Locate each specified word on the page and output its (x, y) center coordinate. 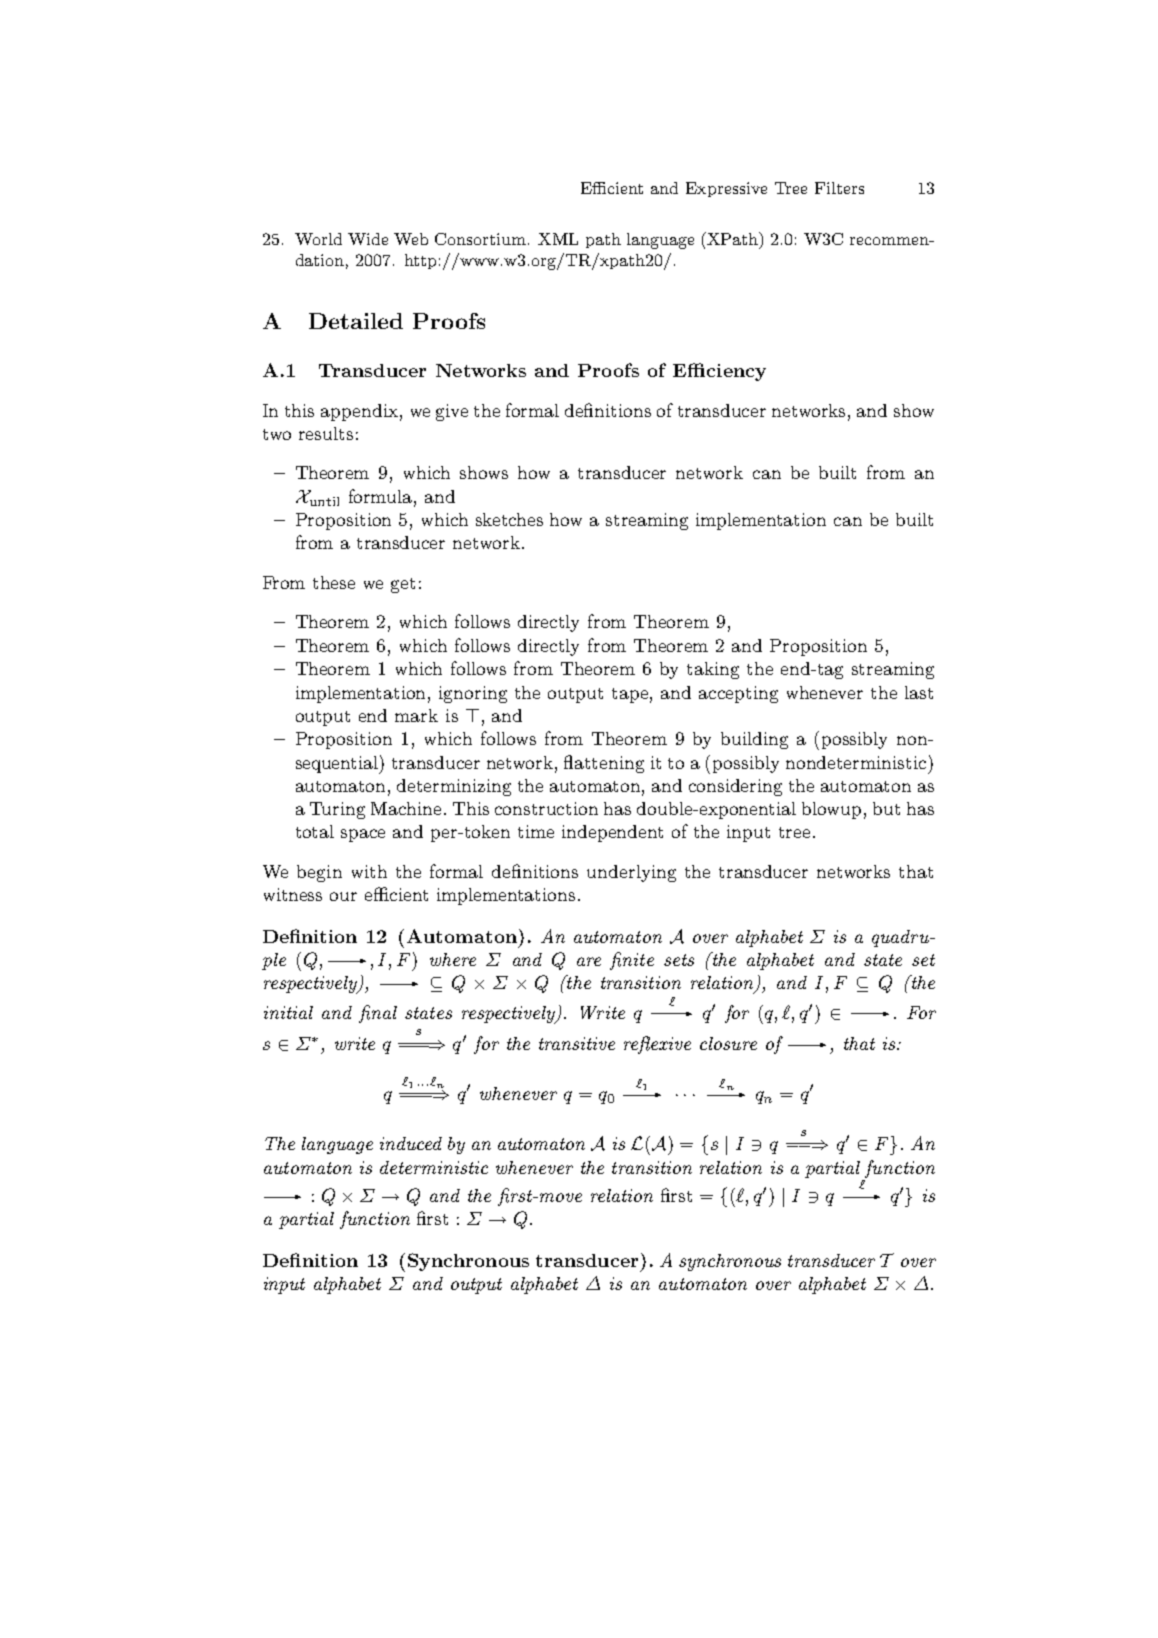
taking (713, 670)
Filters (839, 188)
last (919, 692)
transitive (577, 1043)
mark (416, 715)
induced (411, 1143)
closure (728, 1043)
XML (558, 239)
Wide (368, 239)
